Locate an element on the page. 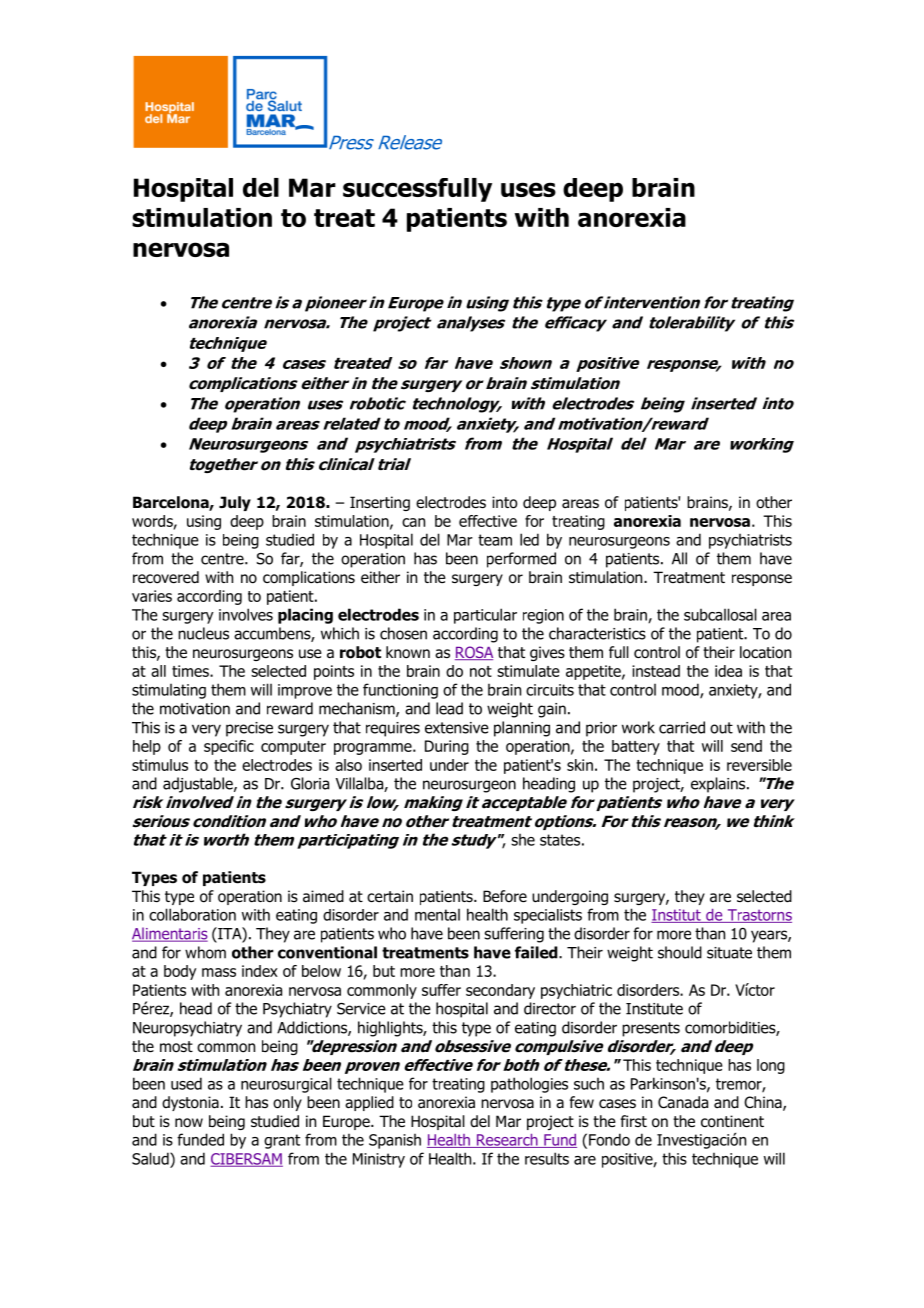 Image resolution: width=924 pixels, height=1308 pixels. explains is located at coordinates (719, 785).
